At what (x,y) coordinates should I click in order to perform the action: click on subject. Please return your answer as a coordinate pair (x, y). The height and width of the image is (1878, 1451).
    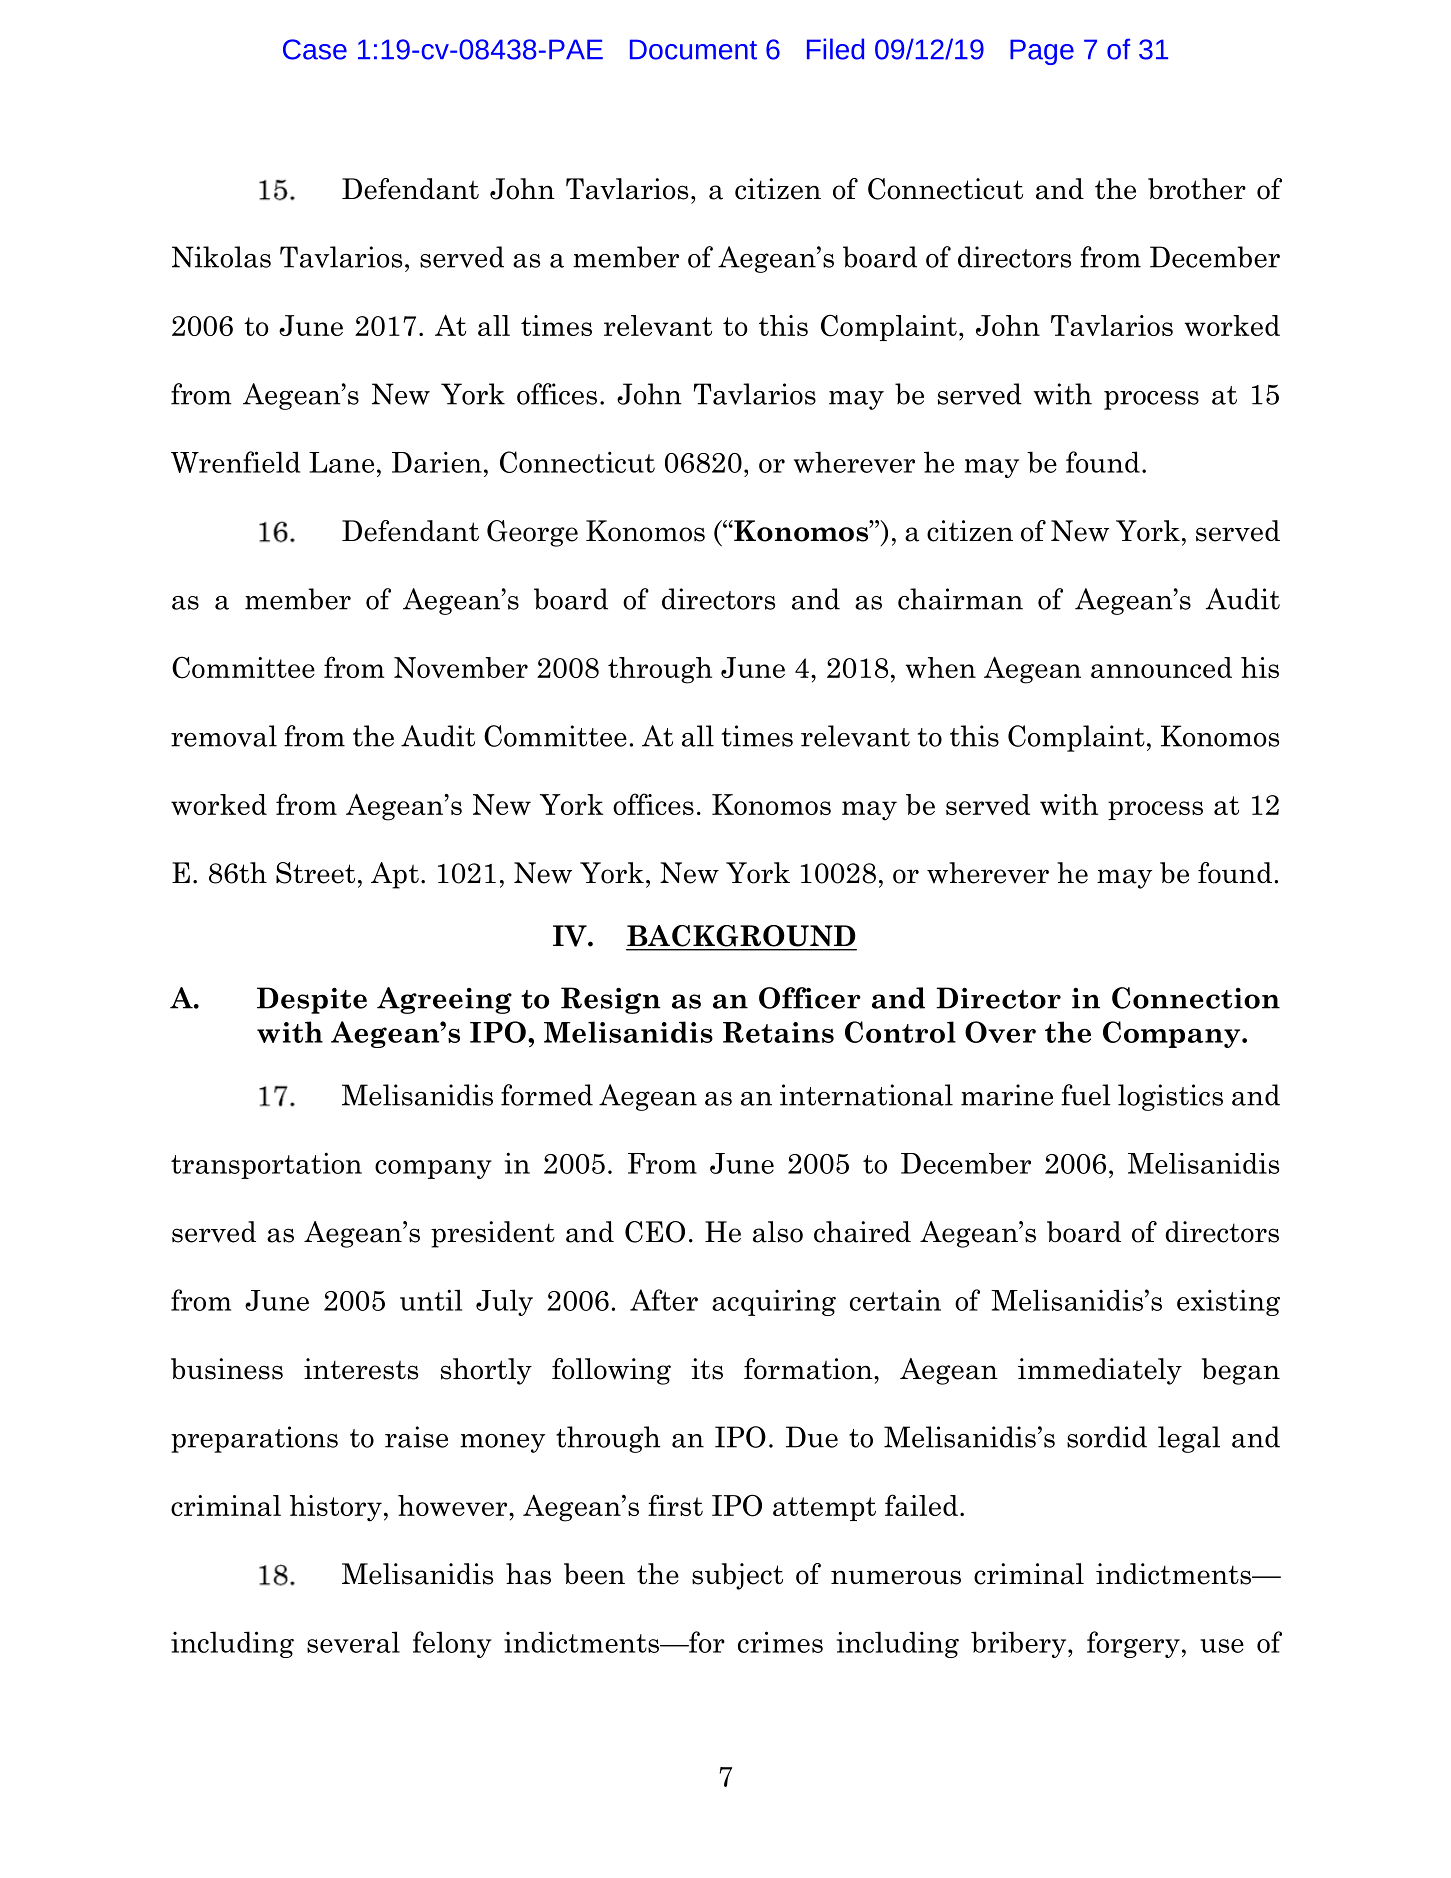
    Looking at the image, I should click on (737, 1576).
